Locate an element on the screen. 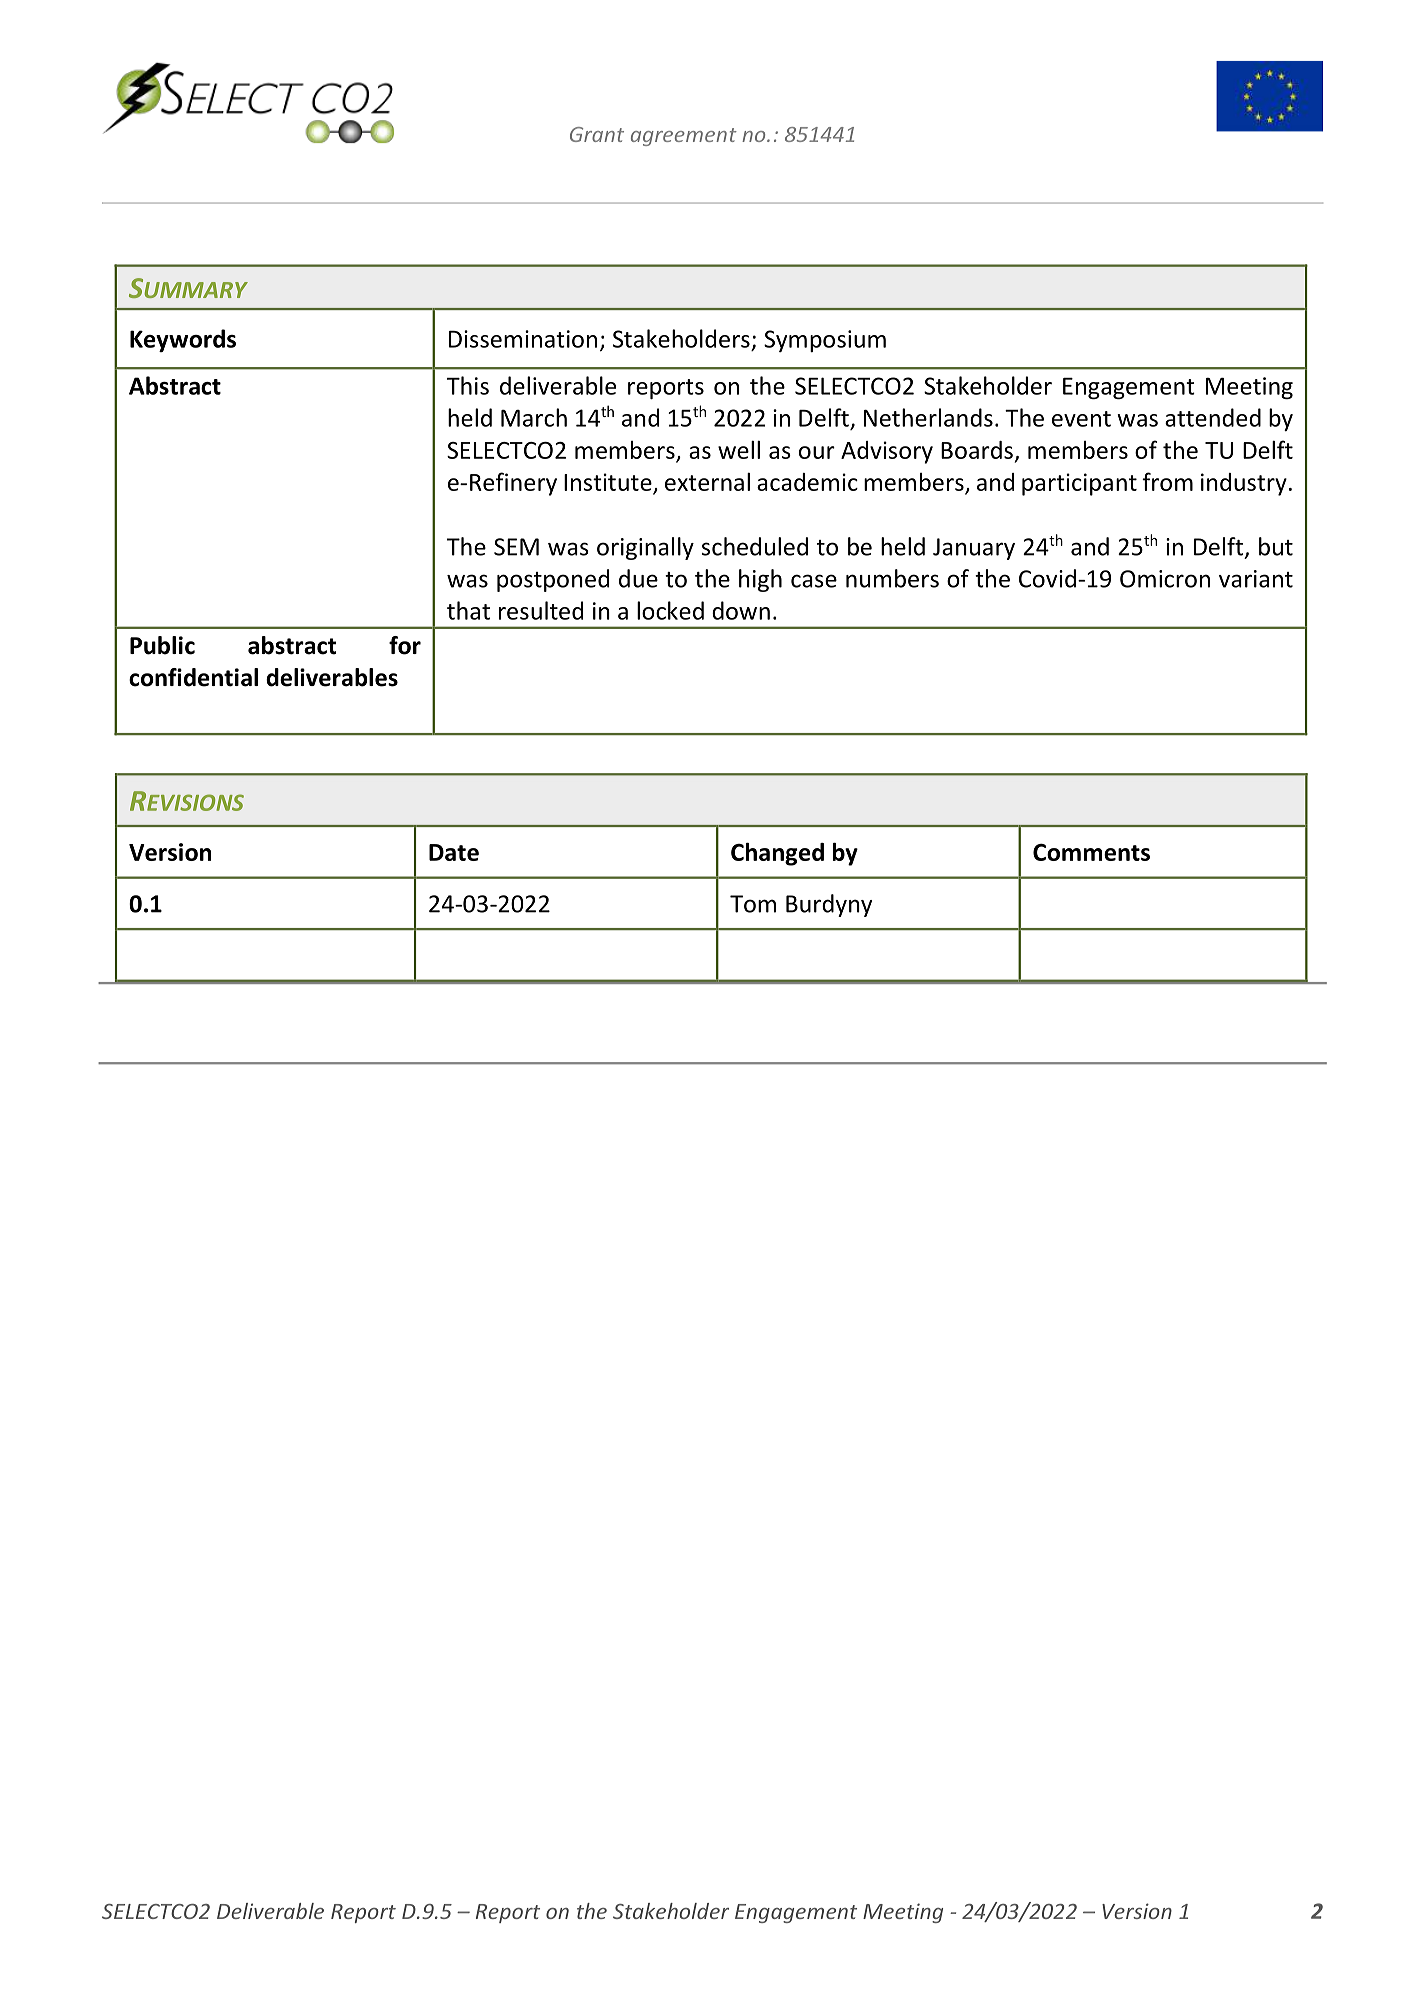  Omicron is located at coordinates (1165, 579).
